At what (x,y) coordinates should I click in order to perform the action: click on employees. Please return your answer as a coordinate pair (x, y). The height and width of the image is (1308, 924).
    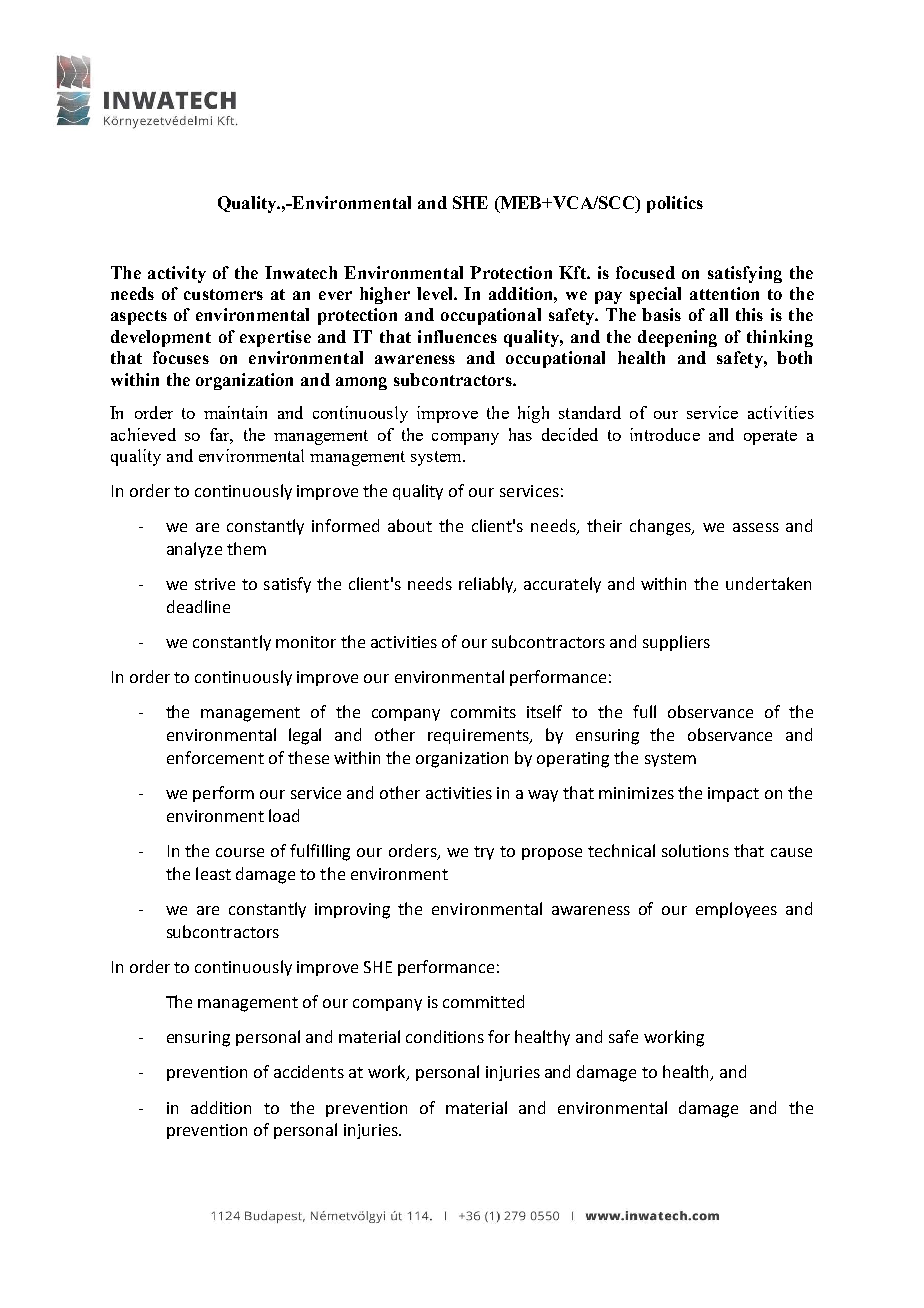
    Looking at the image, I should click on (736, 910).
